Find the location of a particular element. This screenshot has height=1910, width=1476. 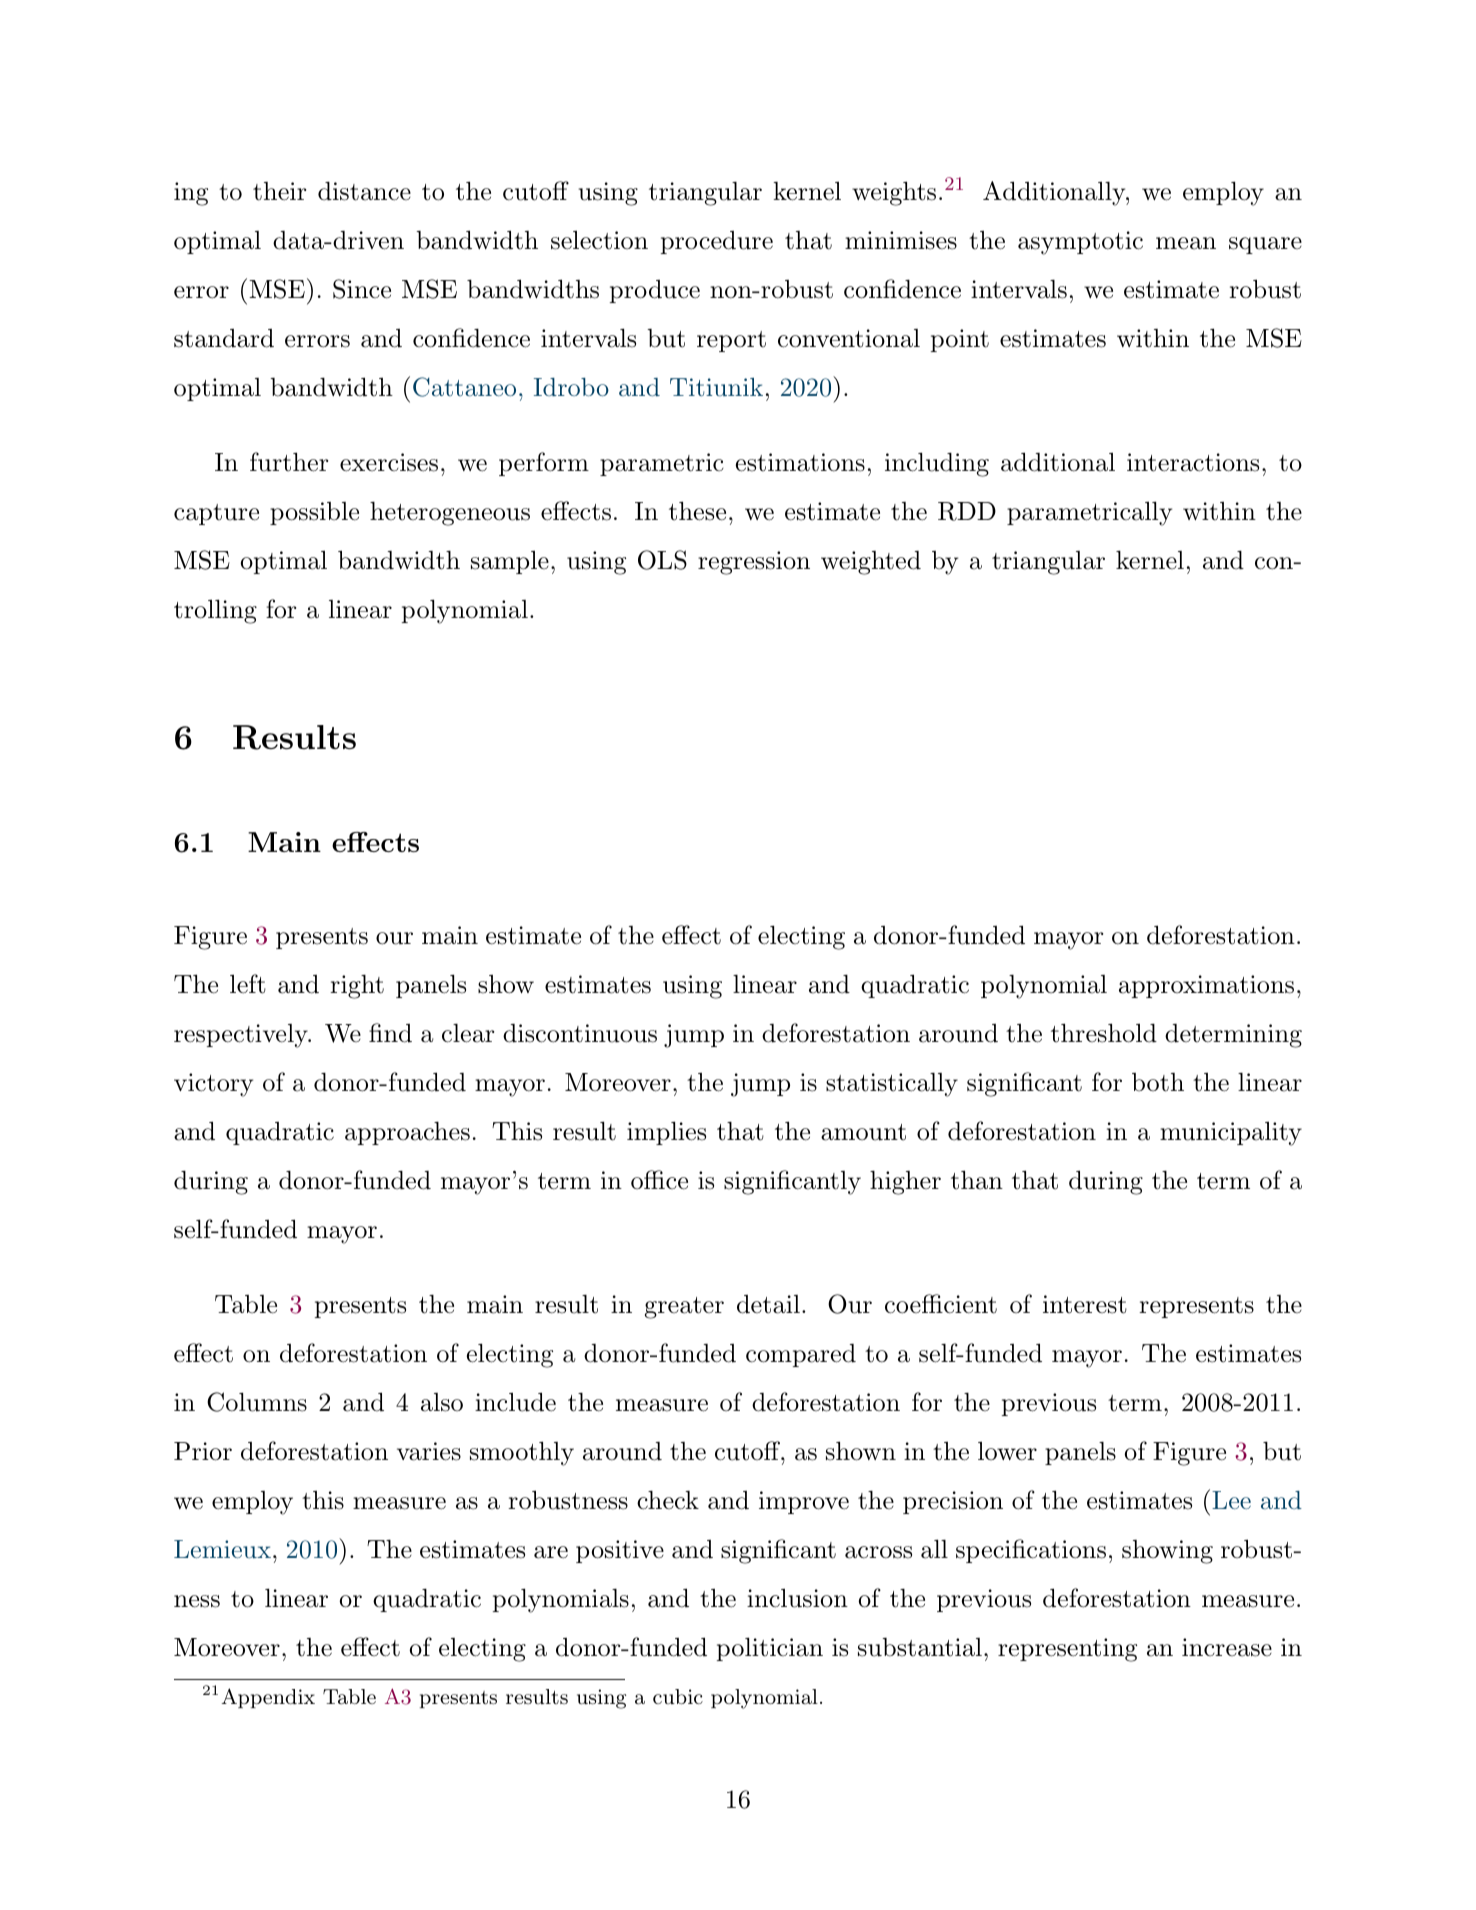

discontinuous is located at coordinates (580, 1033).
